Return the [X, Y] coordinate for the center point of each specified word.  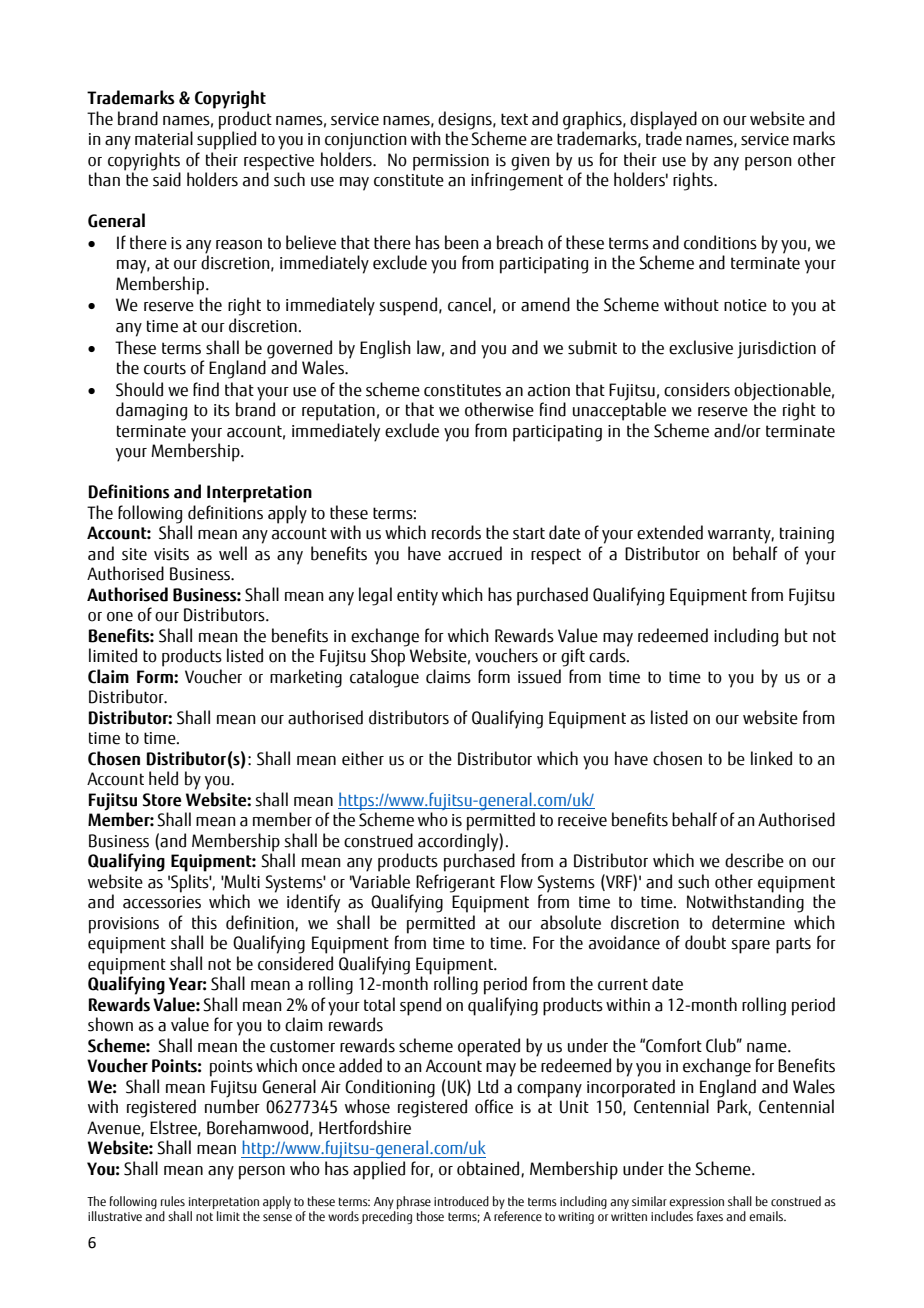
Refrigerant [455, 883]
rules [173, 1201]
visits [171, 554]
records [456, 532]
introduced [461, 1201]
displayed [663, 120]
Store [162, 800]
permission [451, 162]
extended [670, 532]
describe [754, 860]
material [164, 138]
